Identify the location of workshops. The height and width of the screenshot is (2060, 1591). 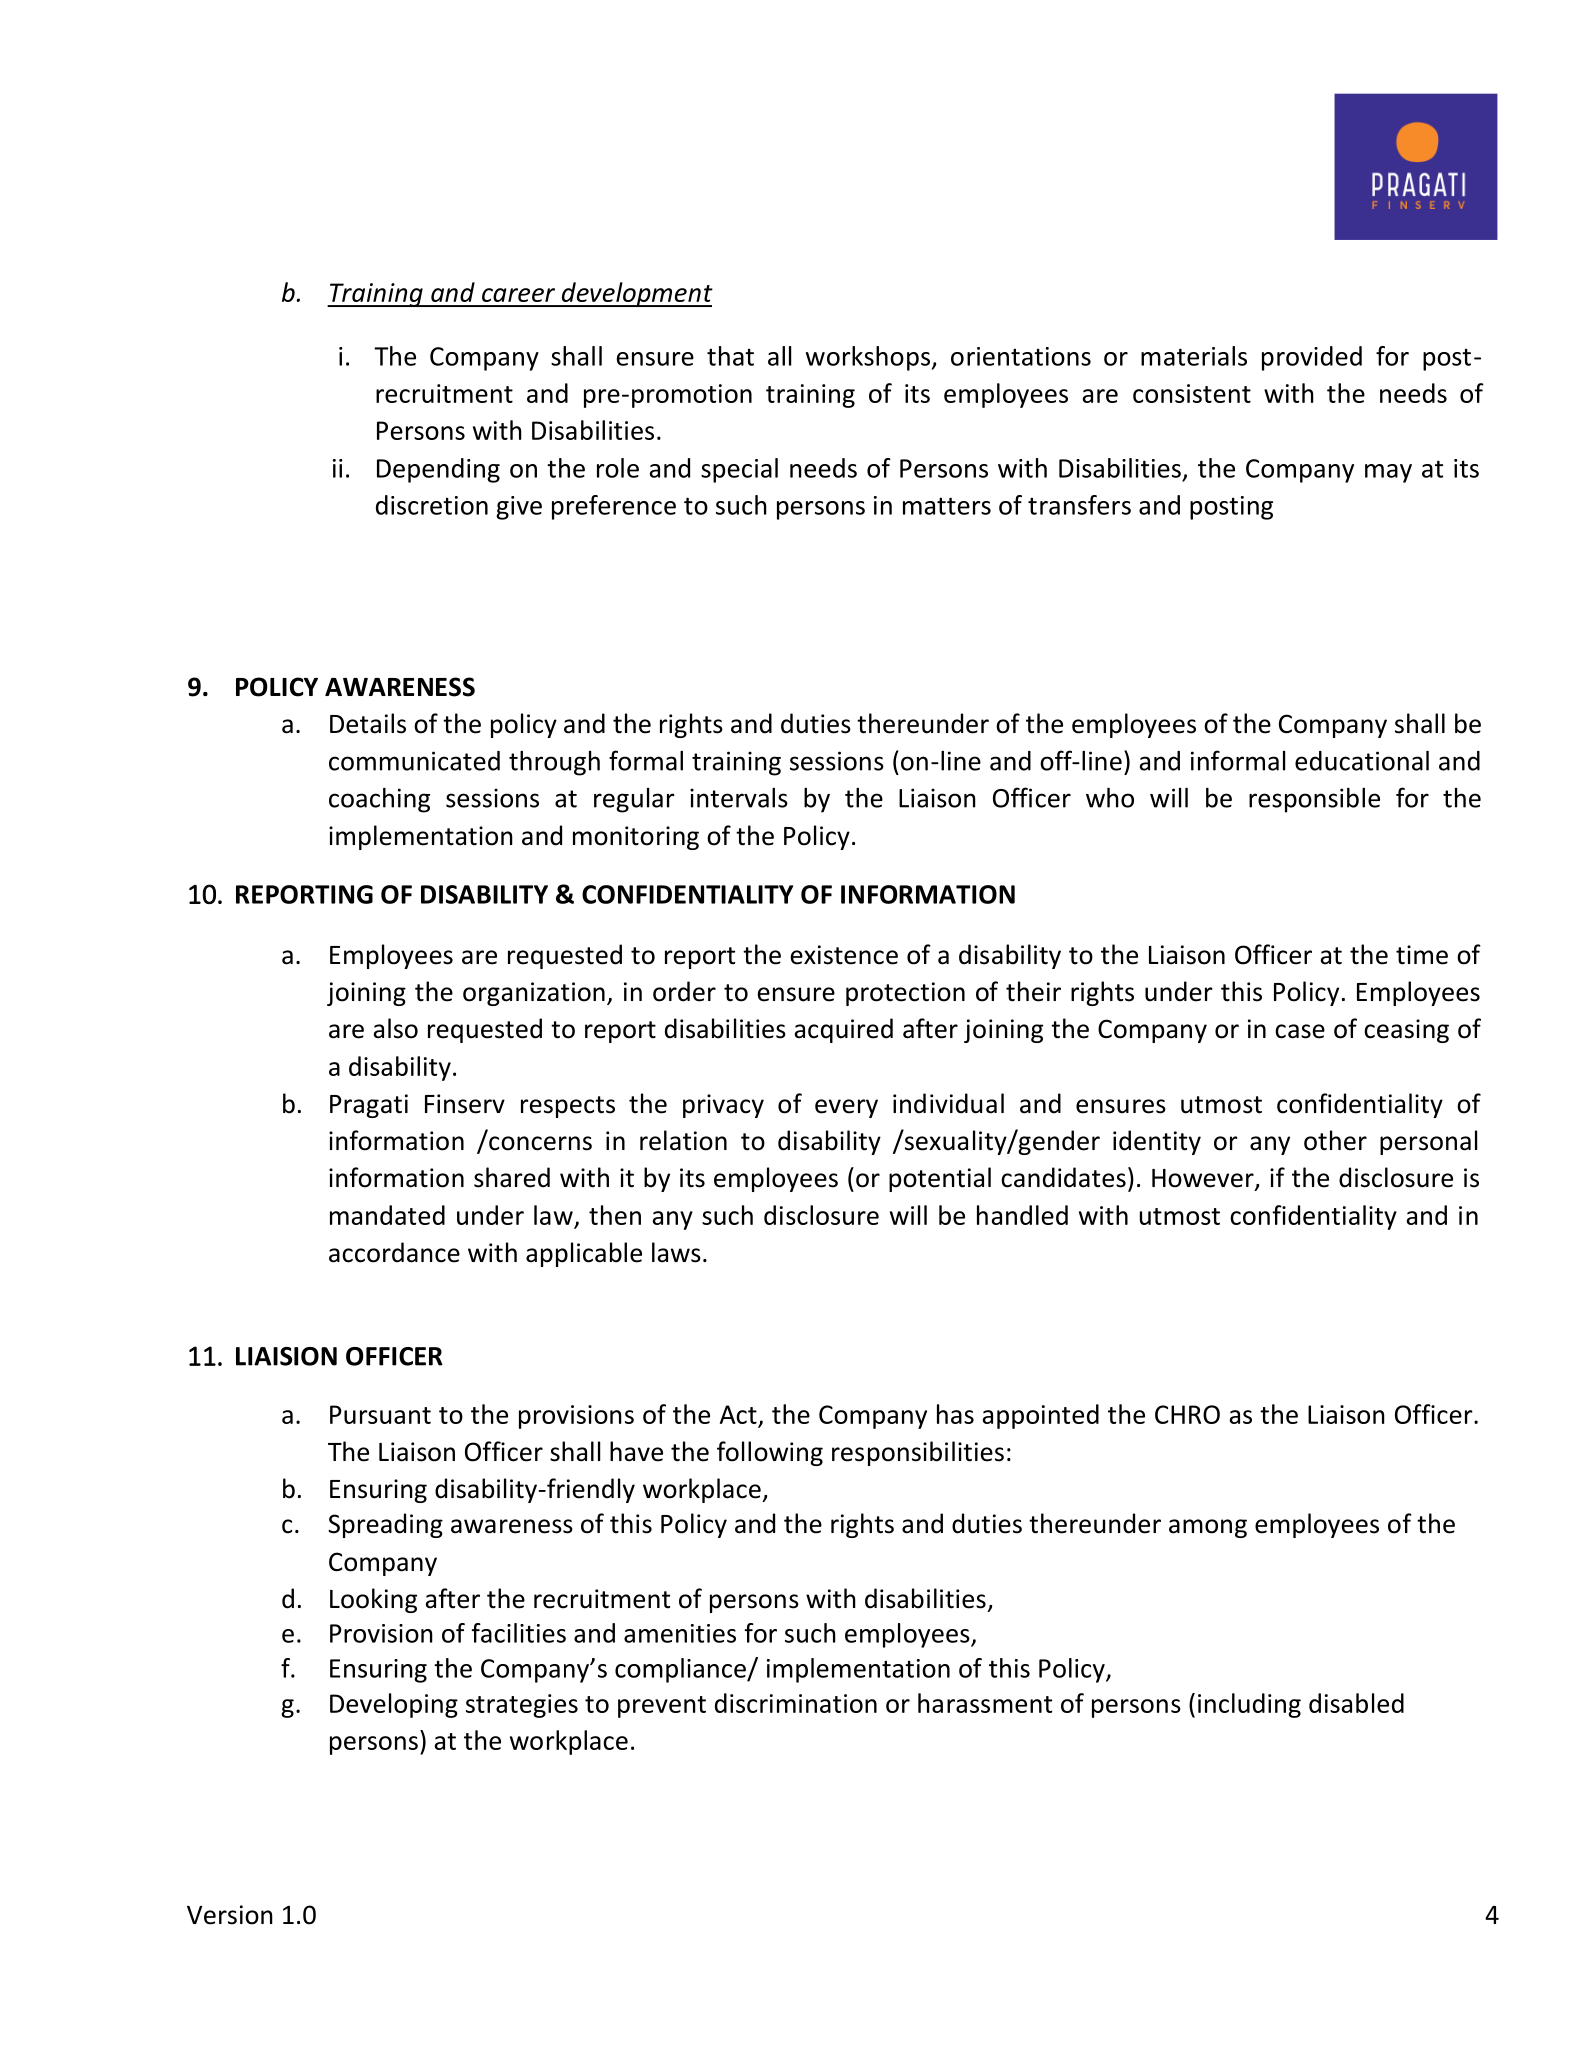
(869, 358).
